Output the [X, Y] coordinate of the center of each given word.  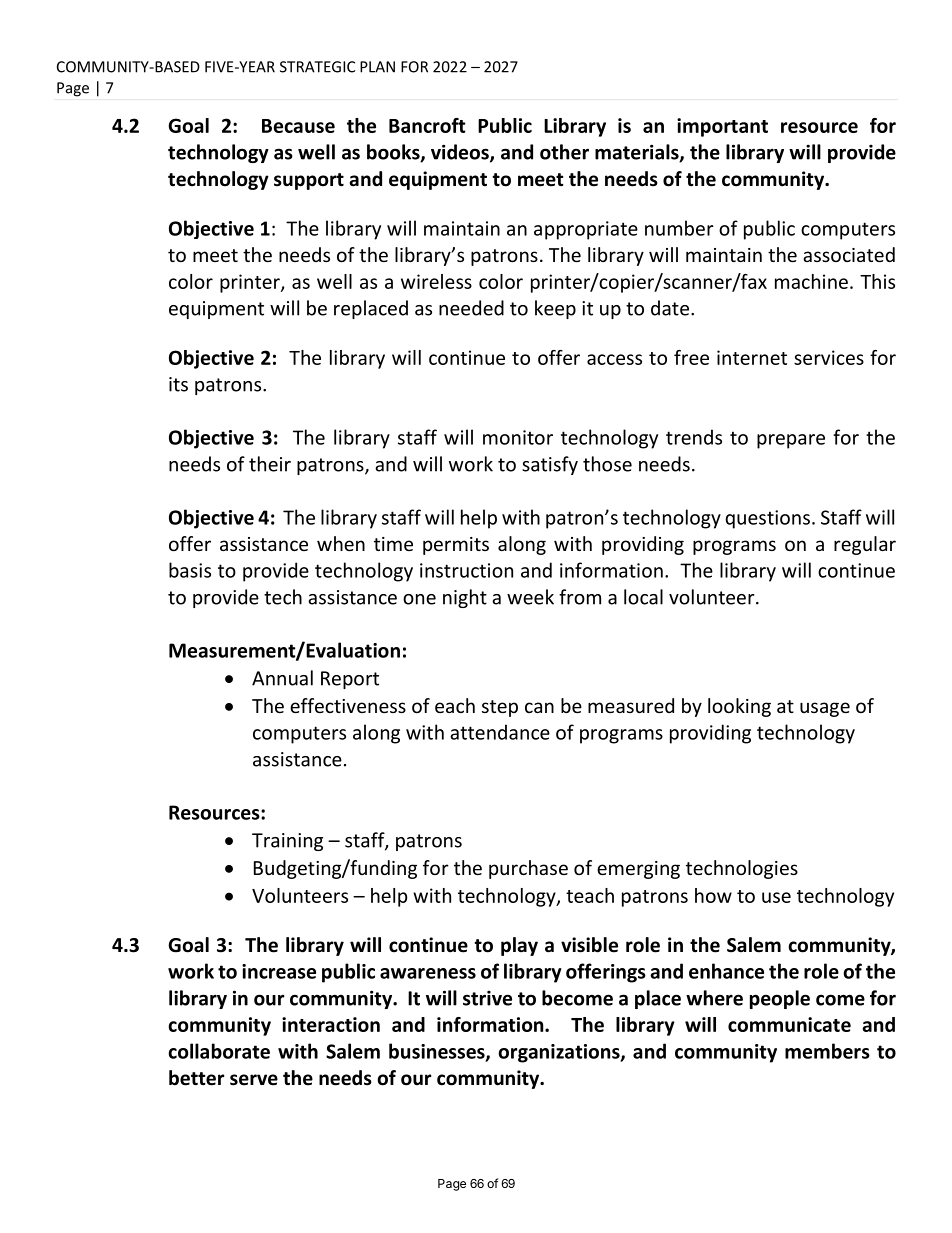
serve [254, 1080]
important [722, 127]
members [827, 1051]
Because [298, 126]
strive [487, 998]
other [564, 152]
